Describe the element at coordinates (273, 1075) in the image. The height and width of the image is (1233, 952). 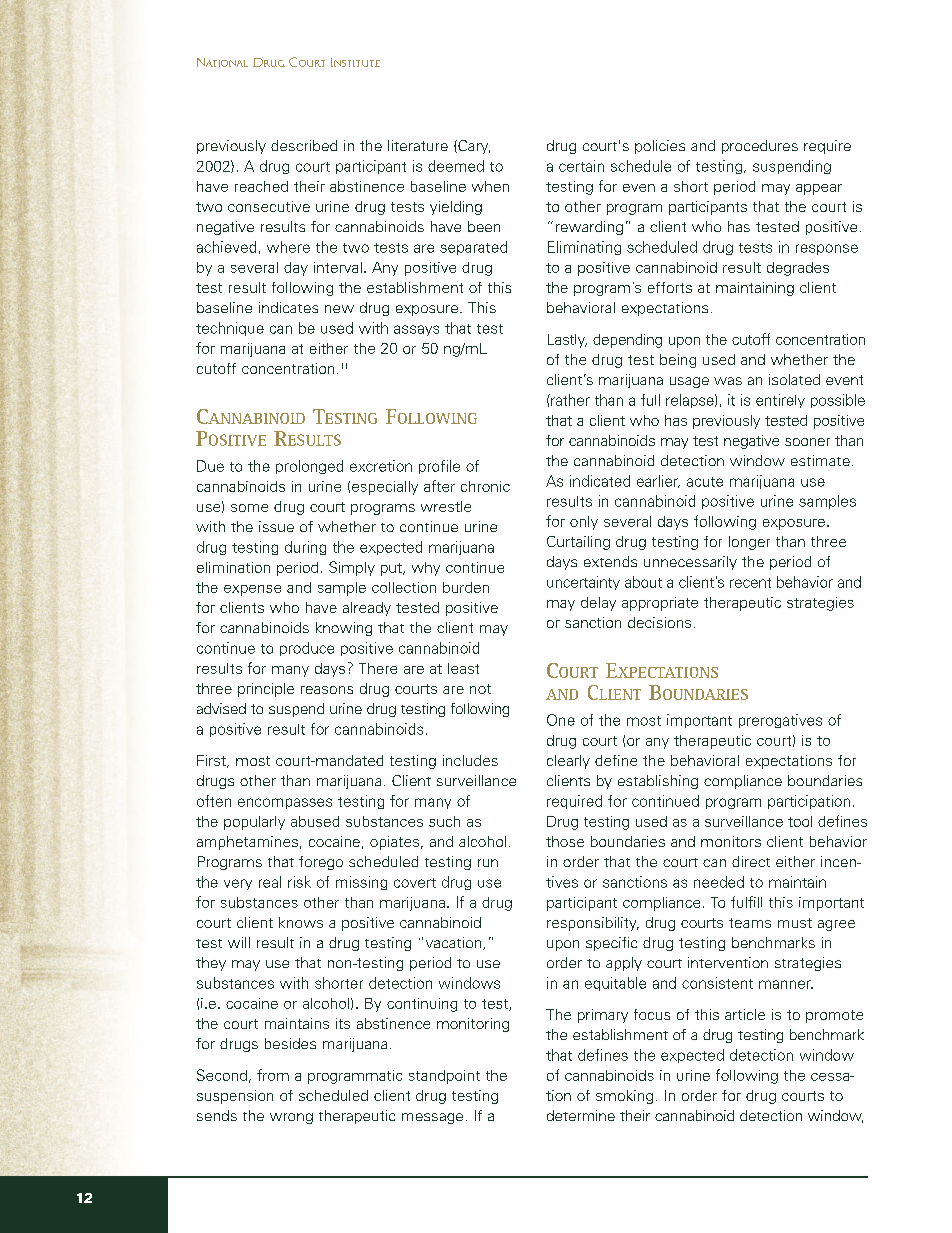
I see `from` at that location.
